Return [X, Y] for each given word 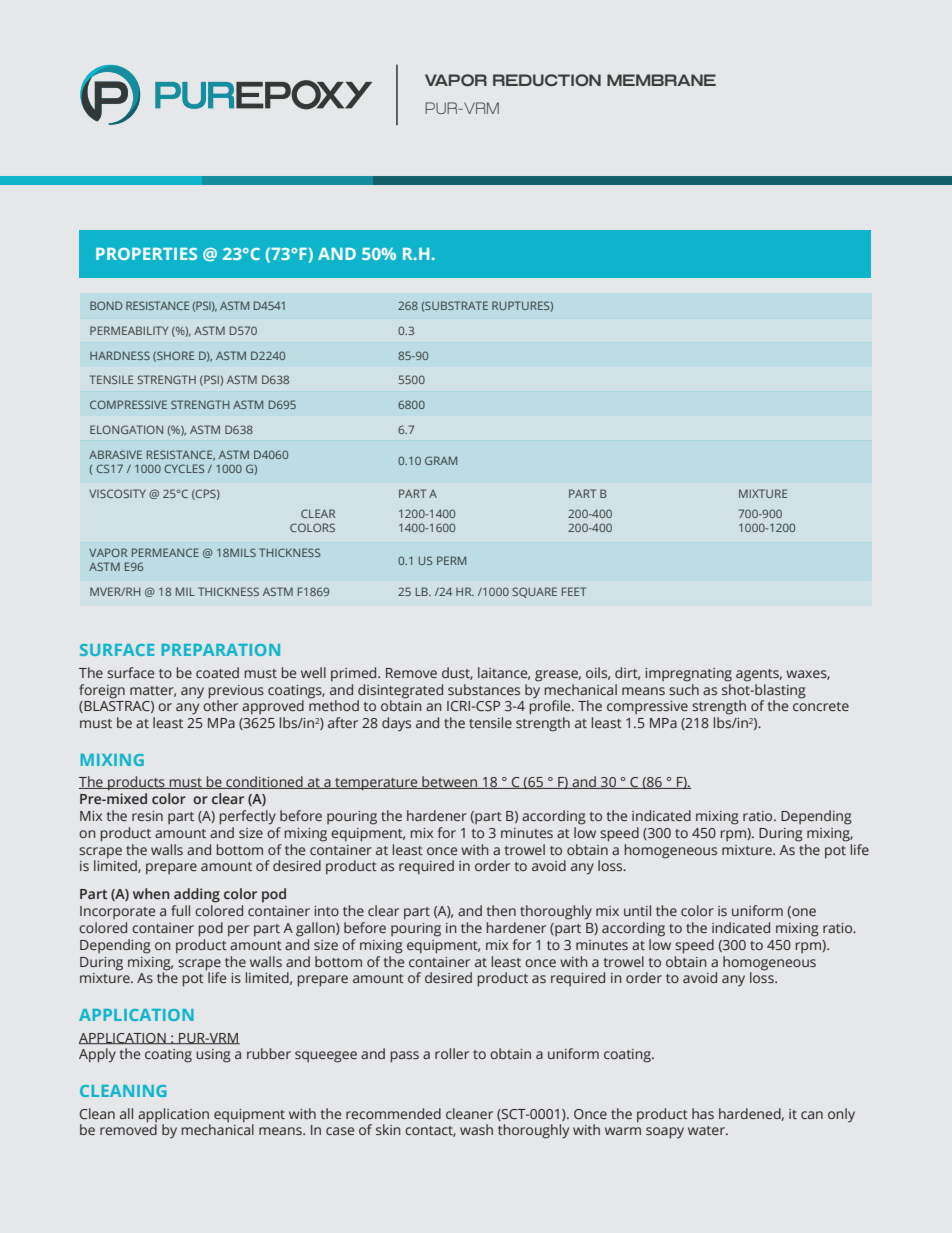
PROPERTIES [146, 254]
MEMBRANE [661, 80]
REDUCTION [547, 80]
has [703, 1113]
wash [476, 1129]
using [213, 1056]
